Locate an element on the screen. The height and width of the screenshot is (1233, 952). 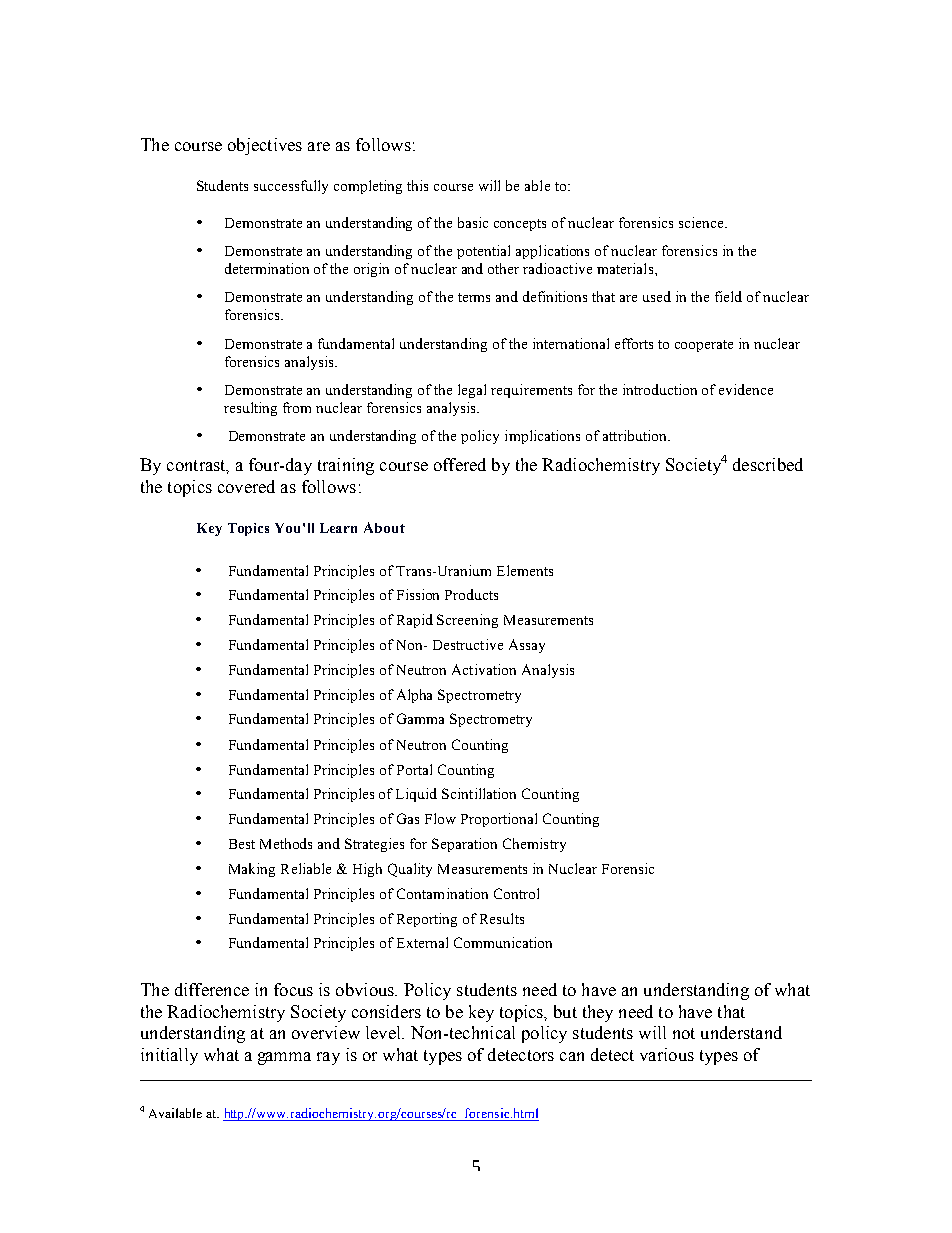
Assay is located at coordinates (527, 646).
